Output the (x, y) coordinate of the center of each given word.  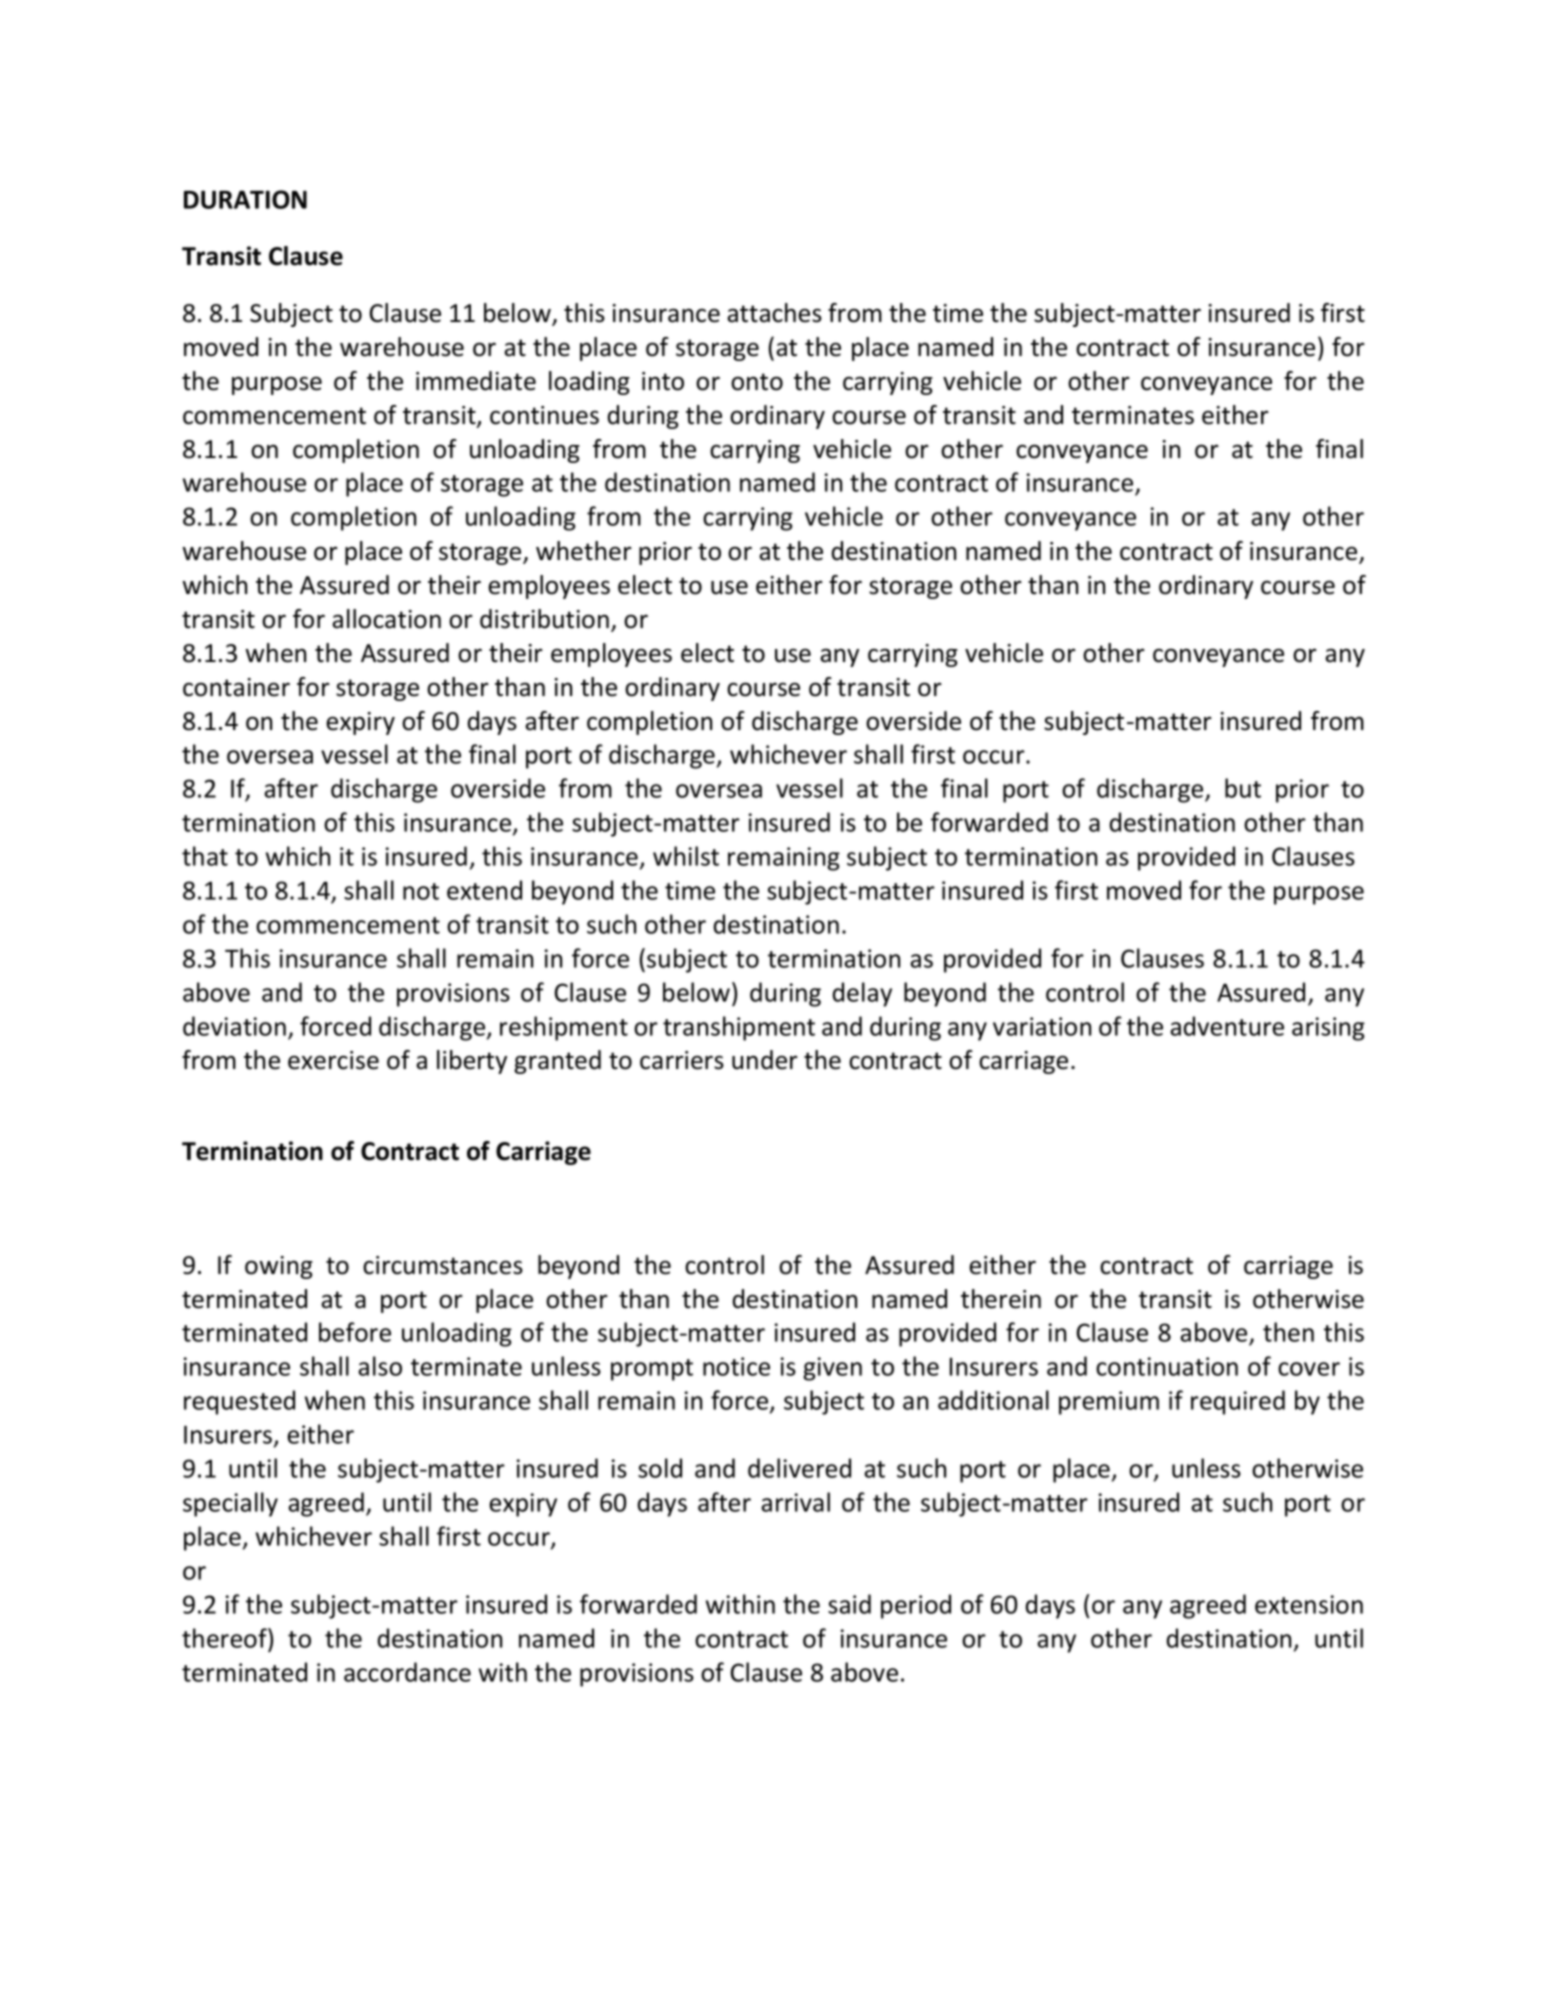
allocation (386, 619)
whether (584, 551)
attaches (774, 313)
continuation (1167, 1366)
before (355, 1332)
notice (736, 1366)
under (765, 1060)
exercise (333, 1060)
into (663, 381)
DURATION (245, 199)
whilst (686, 856)
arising (1328, 1029)
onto (757, 382)
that (205, 856)
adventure (1227, 1026)
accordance (407, 1672)
